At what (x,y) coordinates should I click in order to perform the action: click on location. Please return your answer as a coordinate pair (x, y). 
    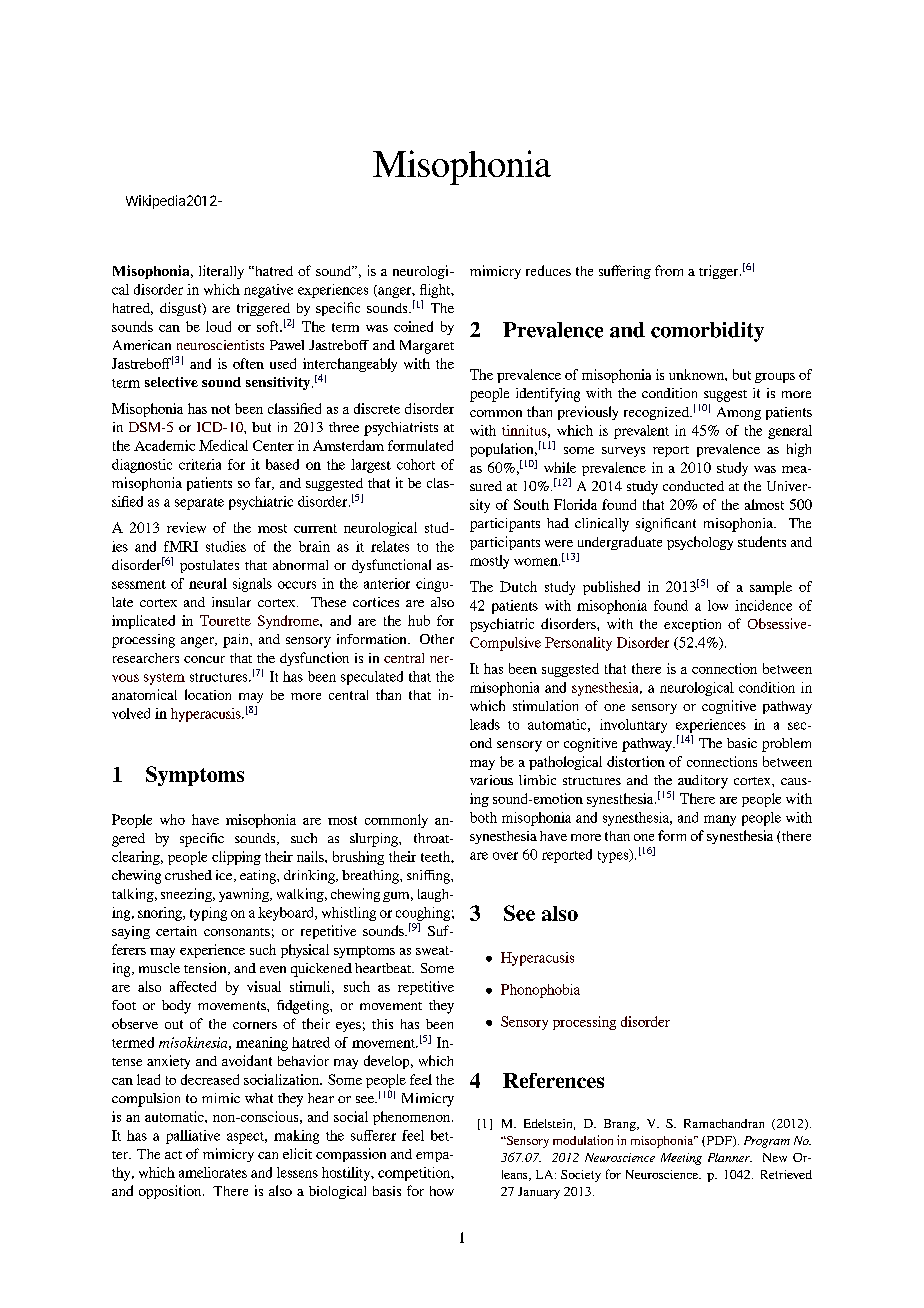
    Looking at the image, I should click on (208, 694).
